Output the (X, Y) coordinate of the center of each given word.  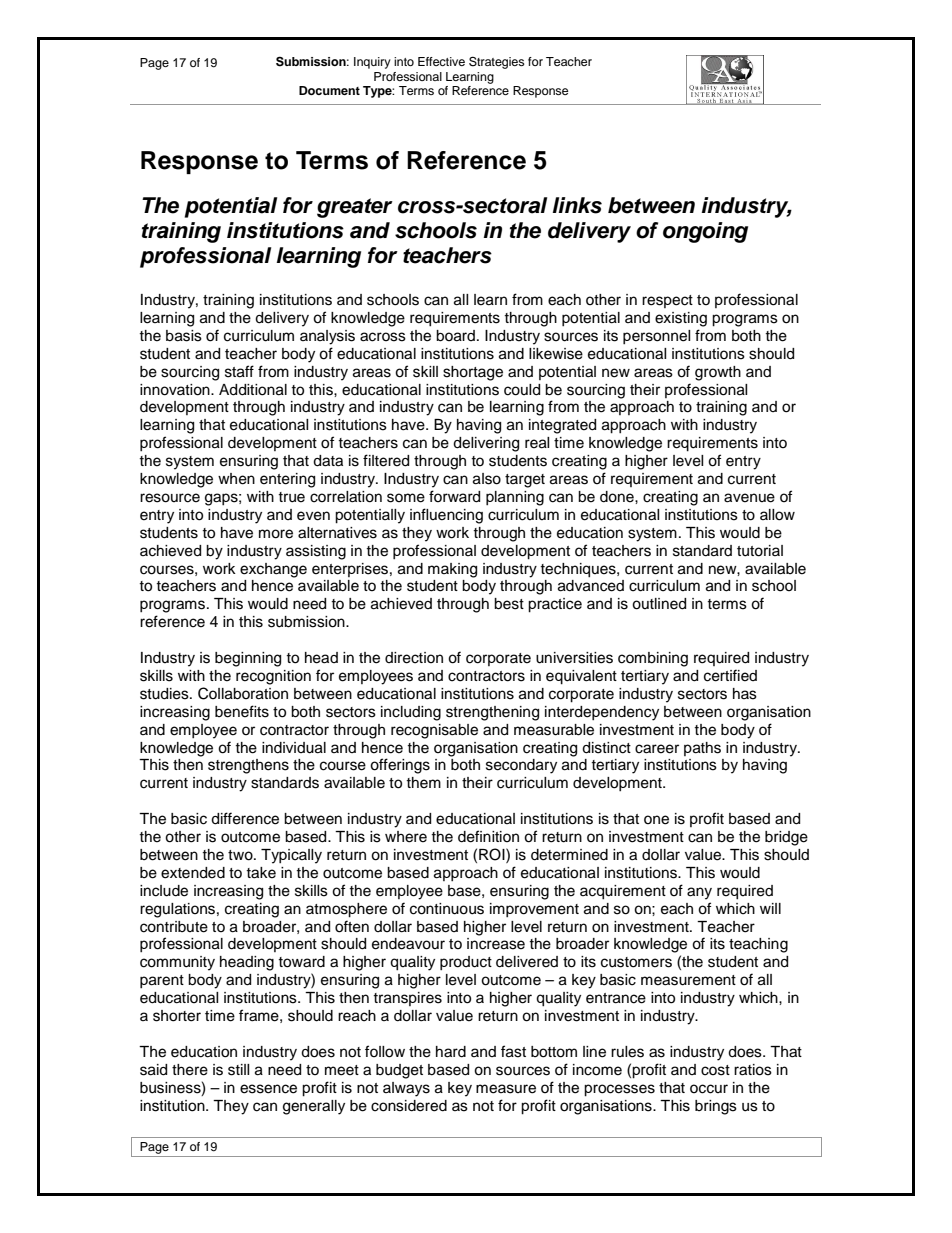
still (238, 1070)
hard (451, 1052)
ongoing (705, 232)
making (452, 570)
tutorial (760, 551)
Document (329, 90)
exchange (273, 570)
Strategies (497, 62)
